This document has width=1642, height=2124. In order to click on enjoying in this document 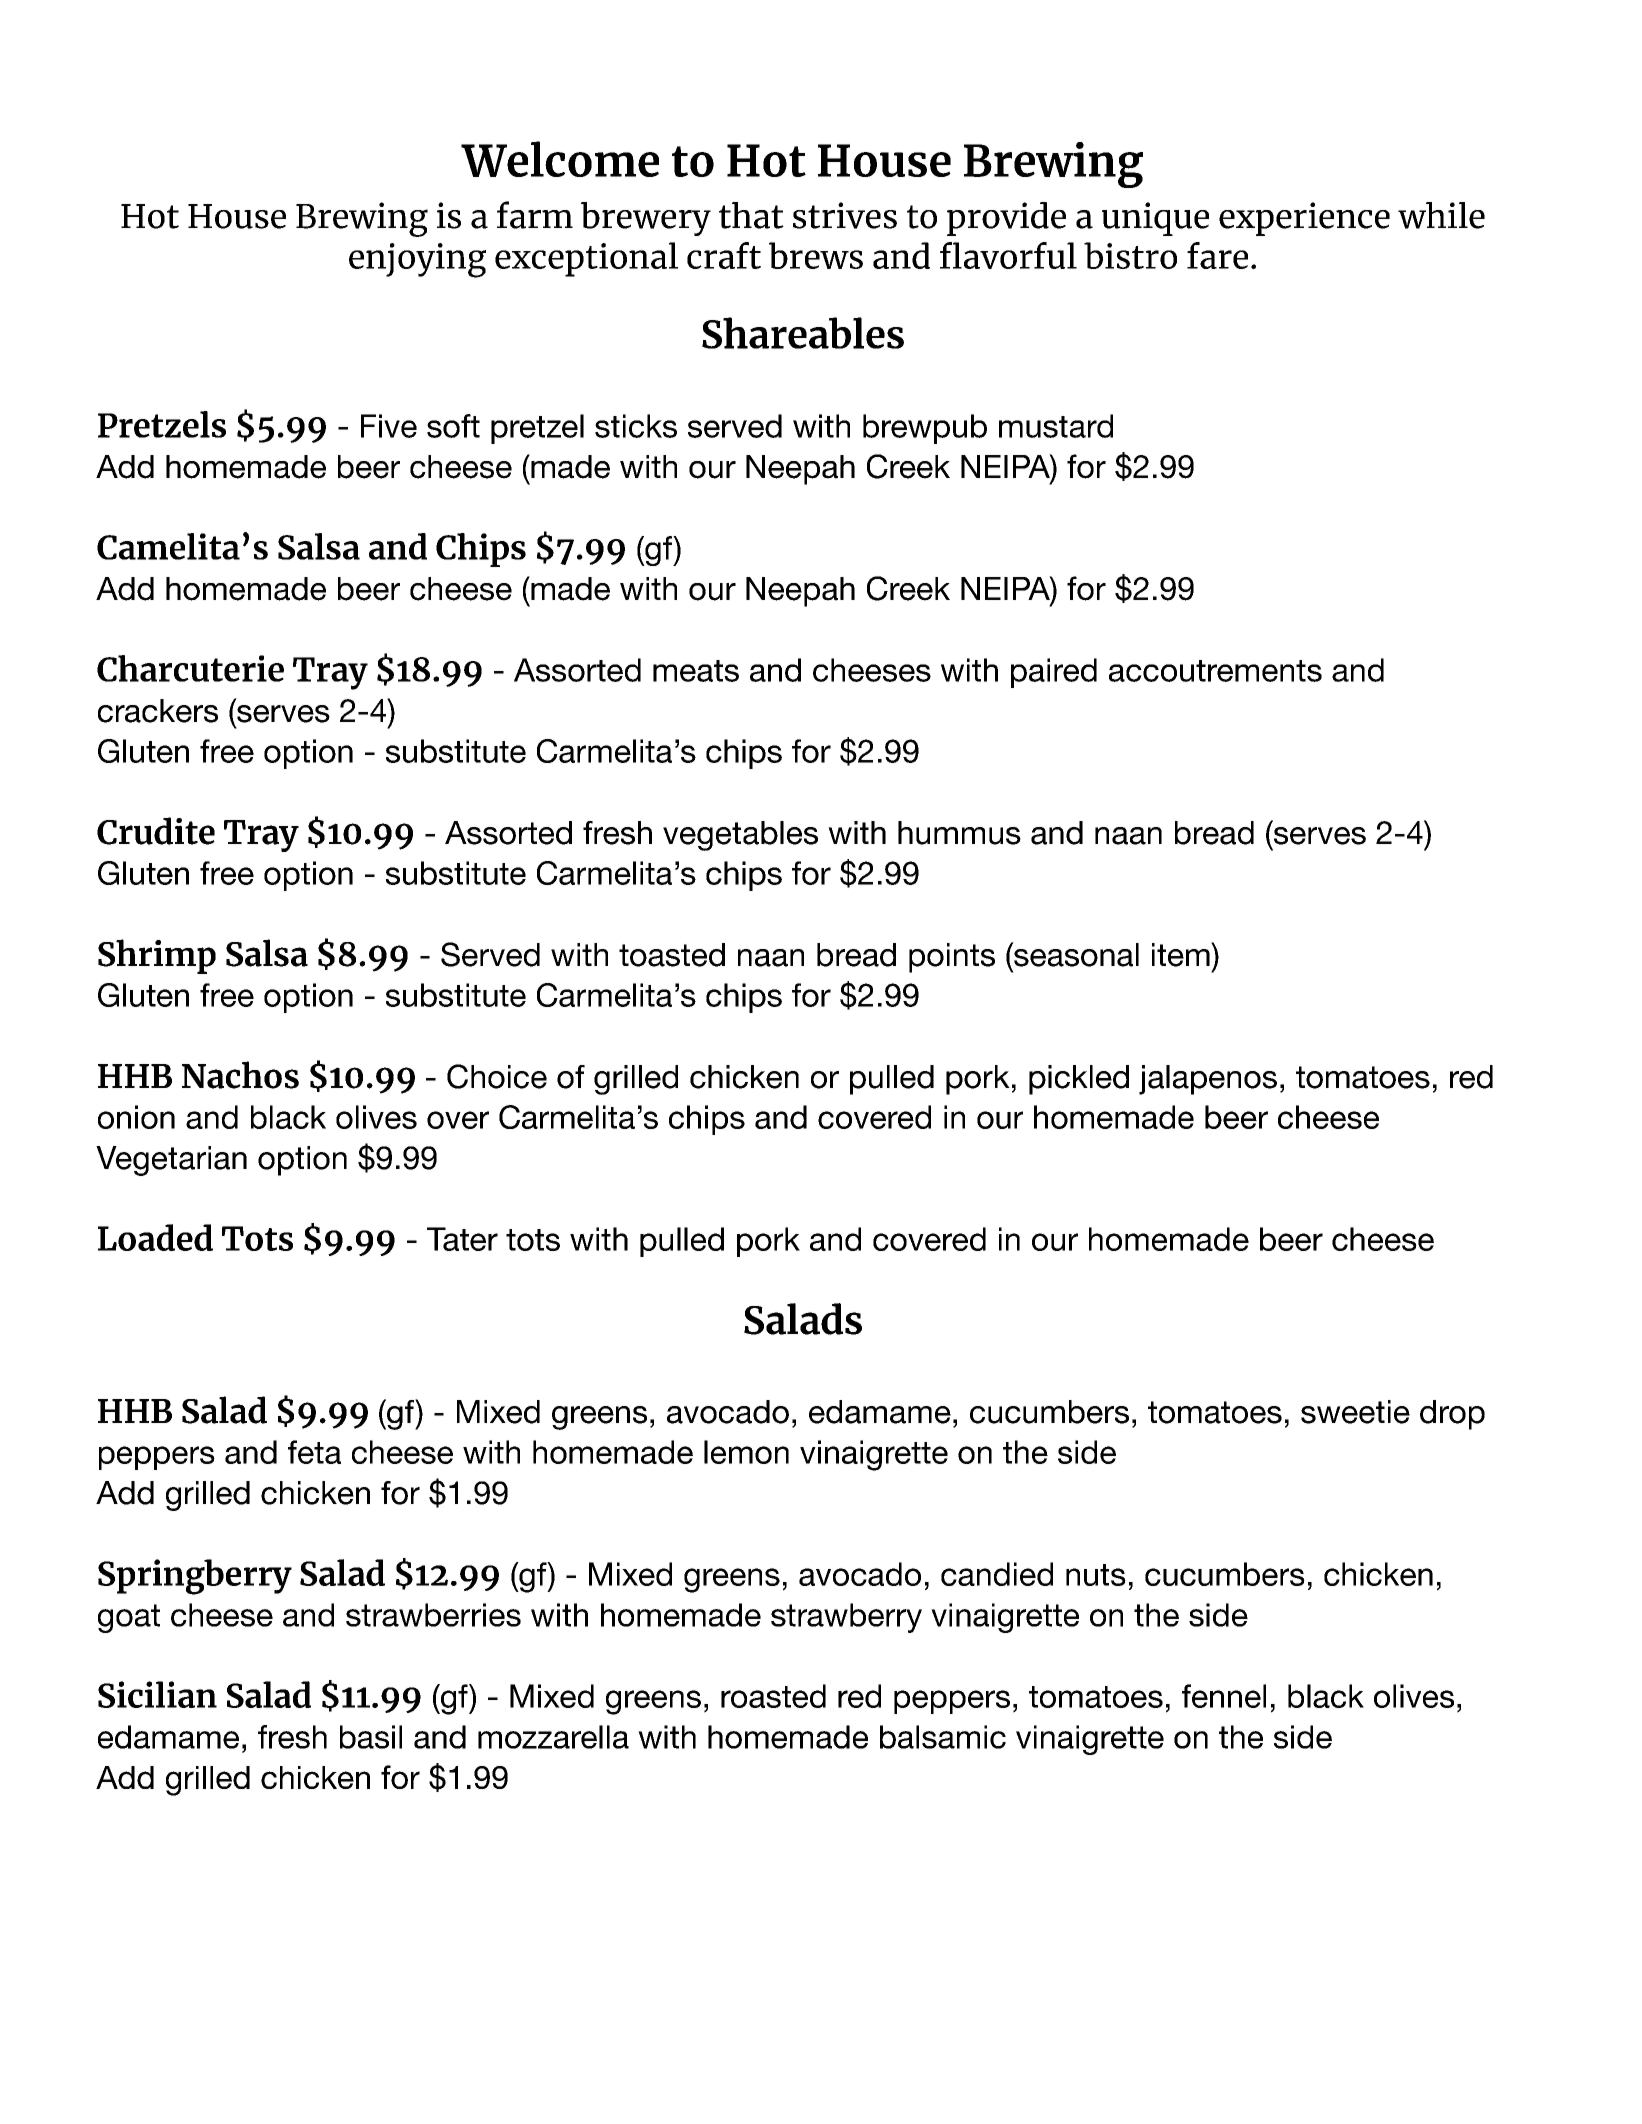, I will do `click(417, 260)`.
